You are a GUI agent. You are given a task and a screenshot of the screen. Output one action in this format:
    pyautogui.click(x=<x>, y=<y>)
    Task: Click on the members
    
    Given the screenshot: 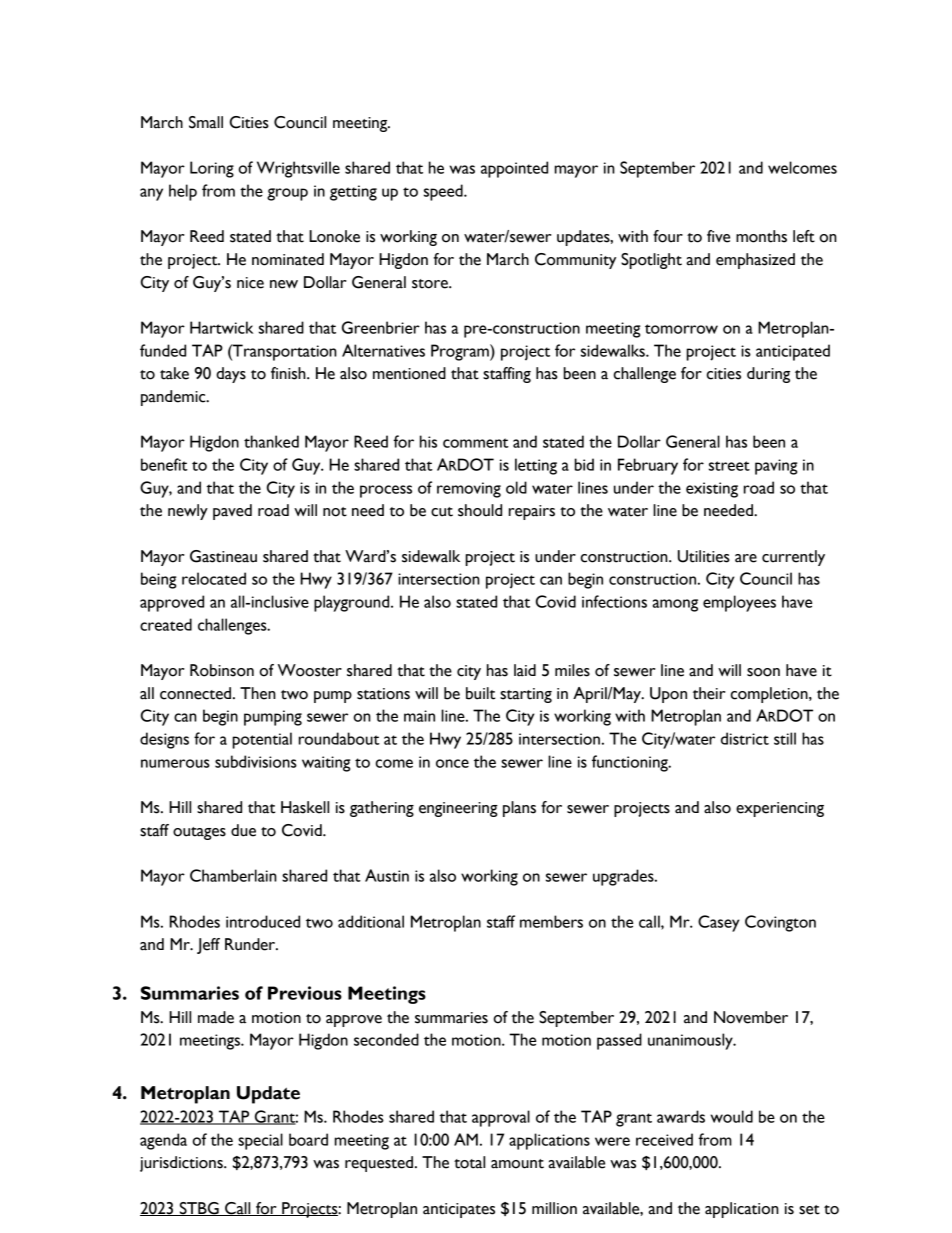 What is the action you would take?
    pyautogui.click(x=551, y=921)
